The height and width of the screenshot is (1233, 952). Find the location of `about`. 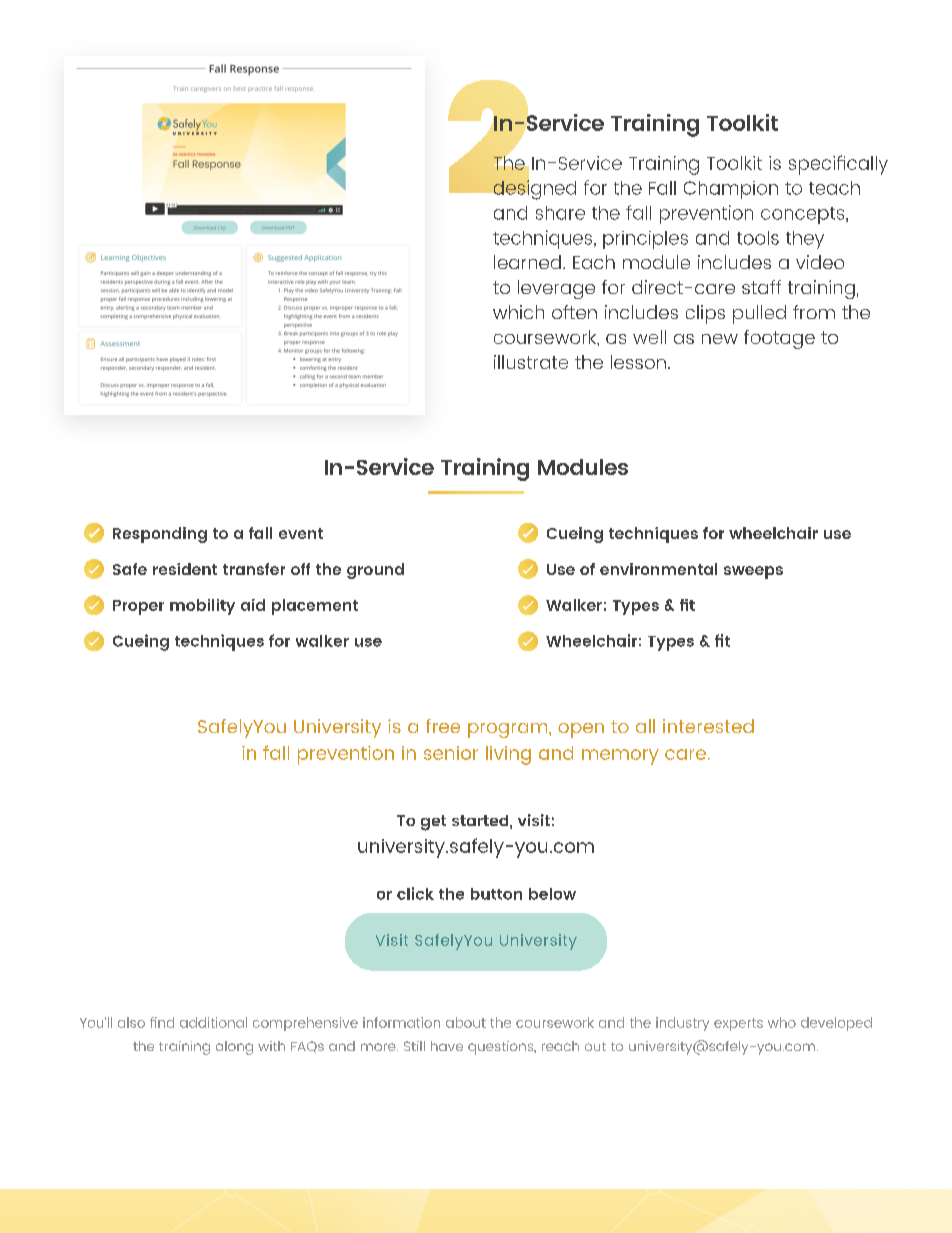

about is located at coordinates (466, 1022).
